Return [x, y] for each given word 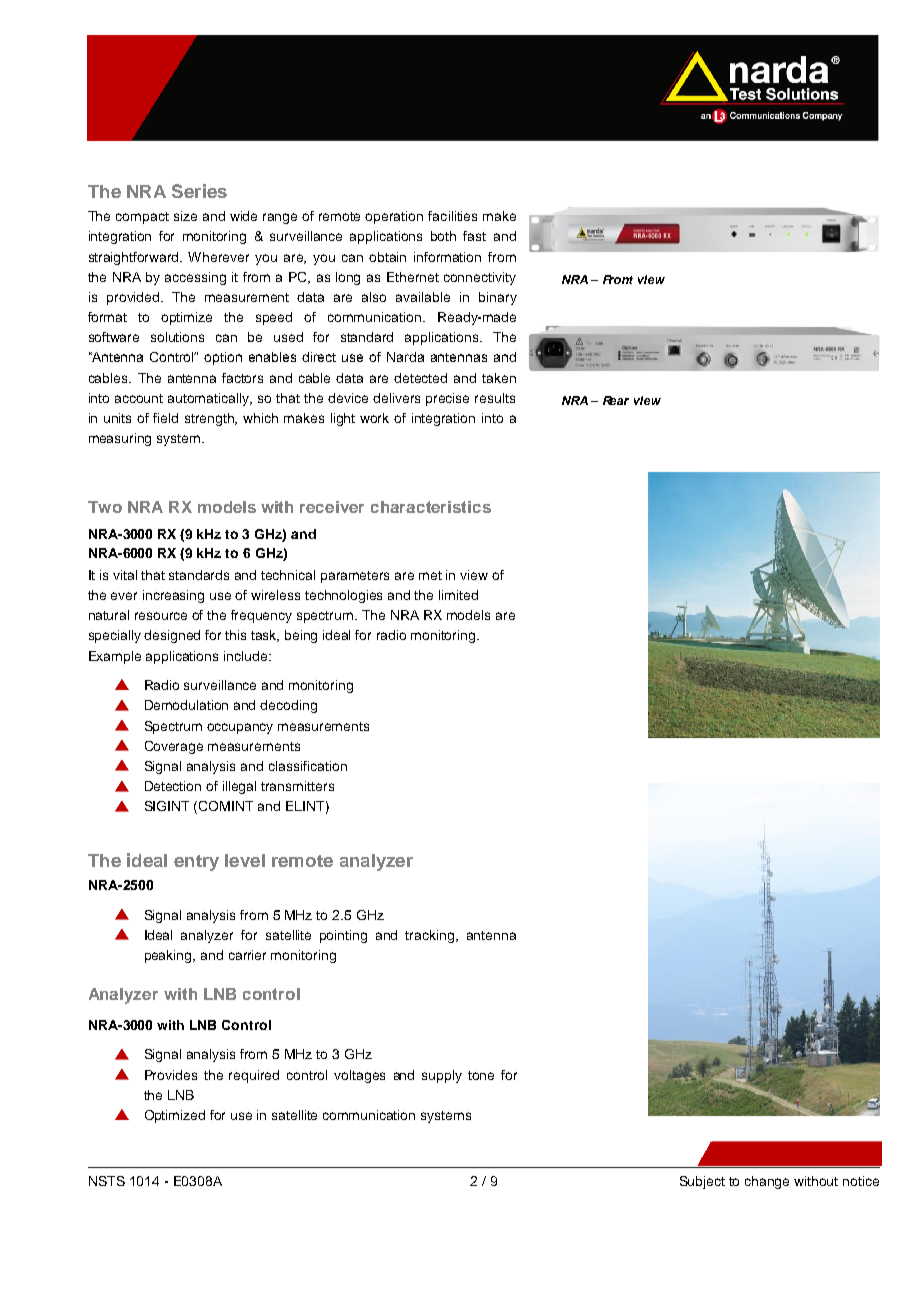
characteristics [431, 507]
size [185, 216]
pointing [343, 936]
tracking [431, 936]
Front [618, 279]
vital [125, 575]
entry [196, 863]
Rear [616, 400]
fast [474, 236]
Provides [171, 1075]
